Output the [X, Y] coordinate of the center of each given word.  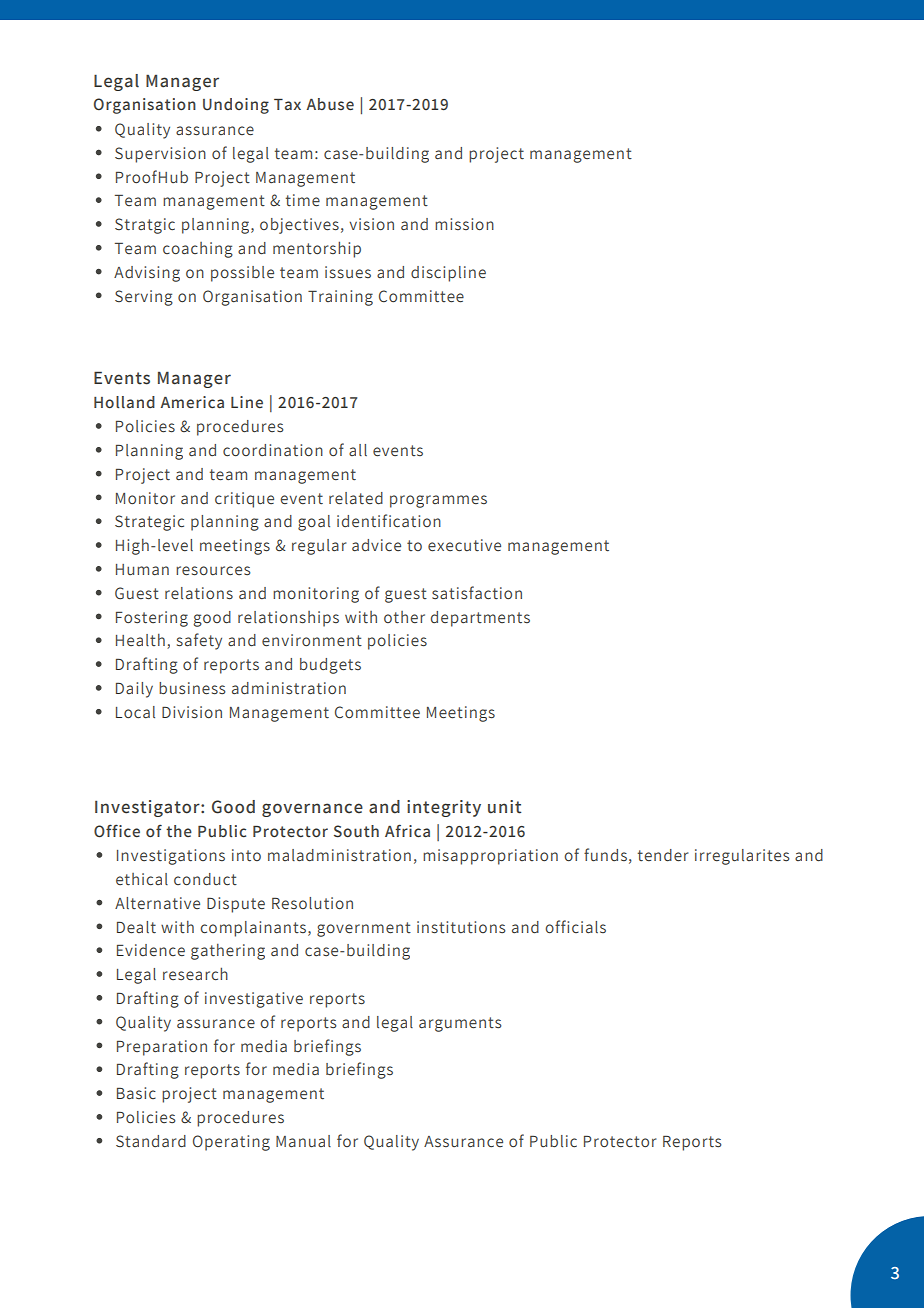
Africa [407, 831]
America [192, 402]
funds [605, 855]
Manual [303, 1141]
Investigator [148, 808]
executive [464, 545]
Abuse [330, 104]
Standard [151, 1141]
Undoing [236, 106]
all [358, 450]
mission [464, 224]
